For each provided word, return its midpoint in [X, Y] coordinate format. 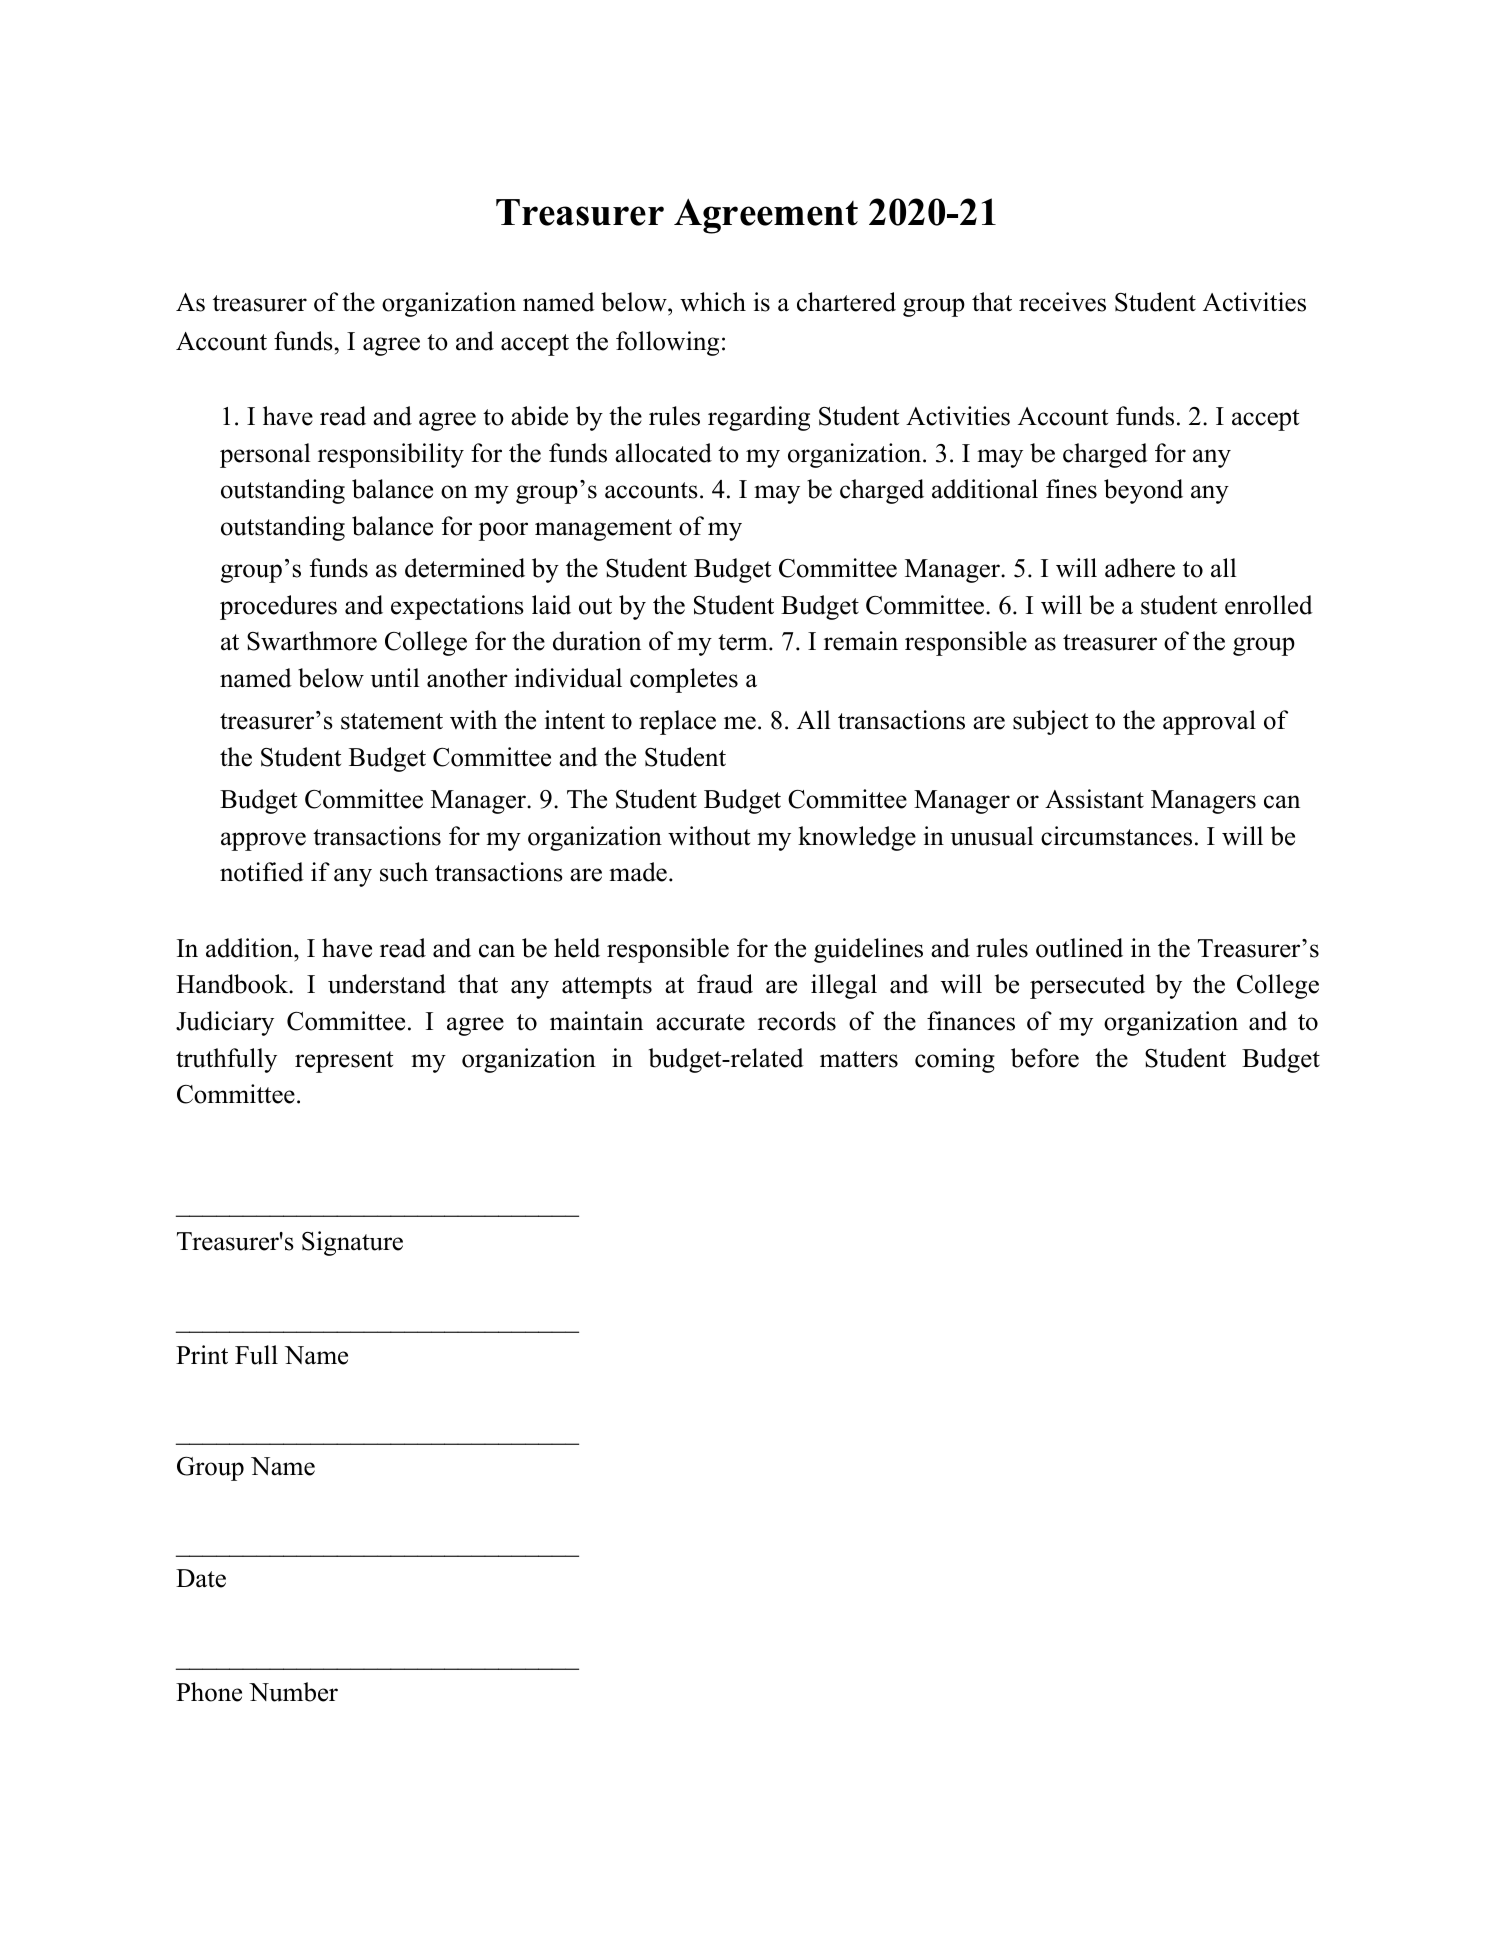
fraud [725, 984]
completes [684, 680]
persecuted [1087, 986]
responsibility [391, 455]
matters [859, 1059]
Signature [352, 1243]
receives [1062, 302]
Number [293, 1692]
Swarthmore [312, 641]
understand [387, 984]
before [1045, 1058]
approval [1209, 722]
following [667, 343]
